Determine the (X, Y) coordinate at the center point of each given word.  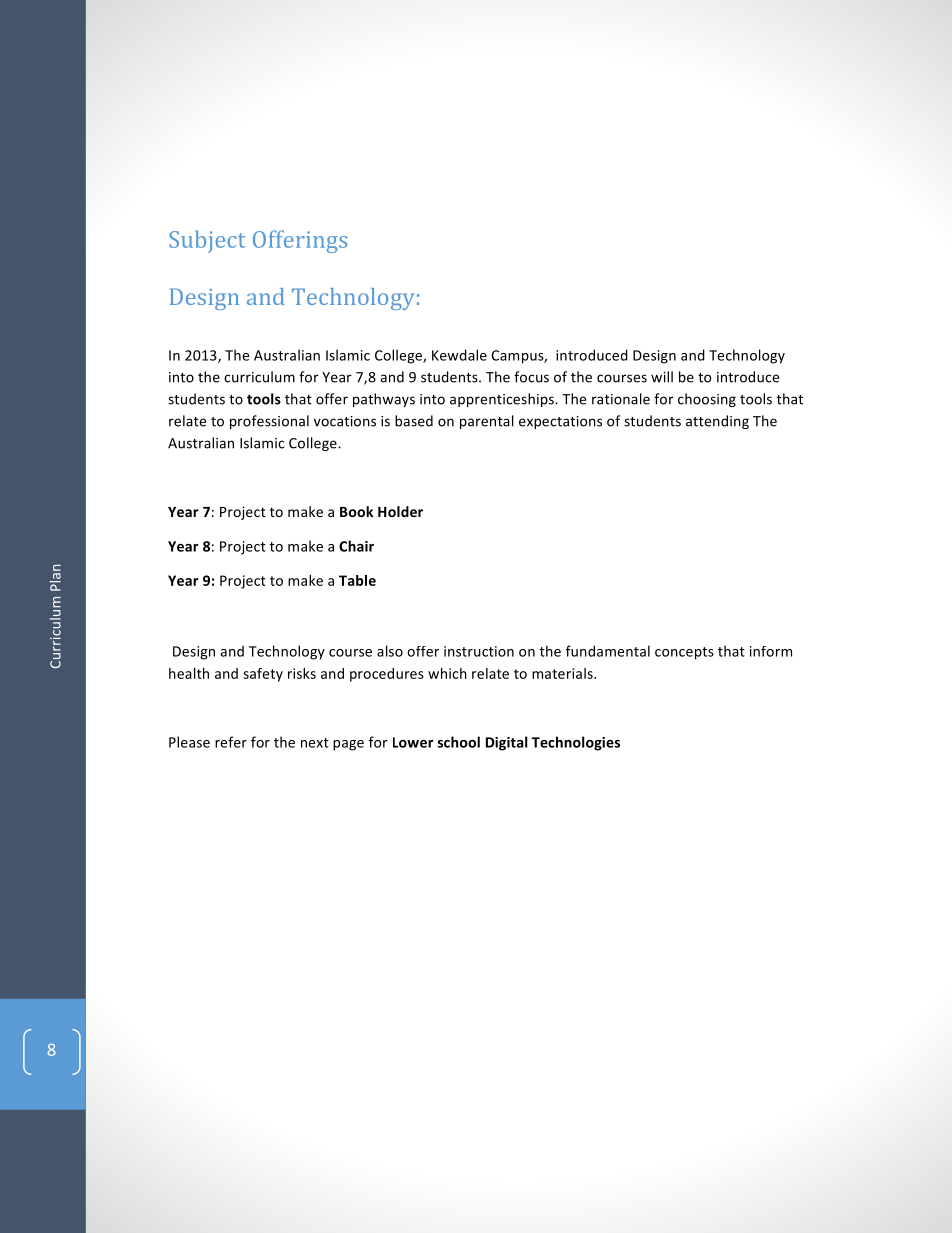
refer (231, 742)
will (662, 377)
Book (356, 511)
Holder (400, 511)
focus (531, 377)
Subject (207, 241)
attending (717, 422)
